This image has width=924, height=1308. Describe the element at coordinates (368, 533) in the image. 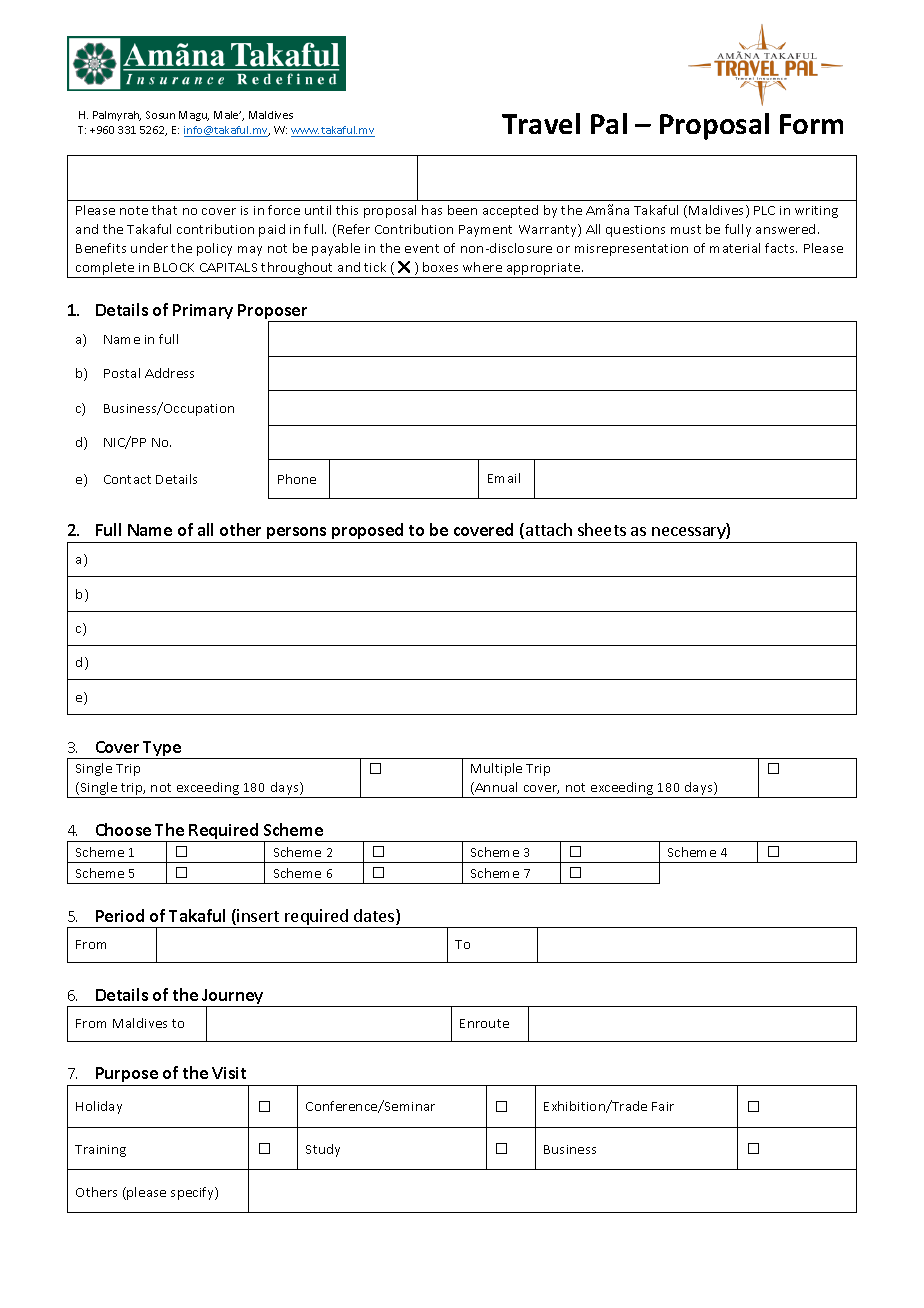

I see `proposed` at that location.
